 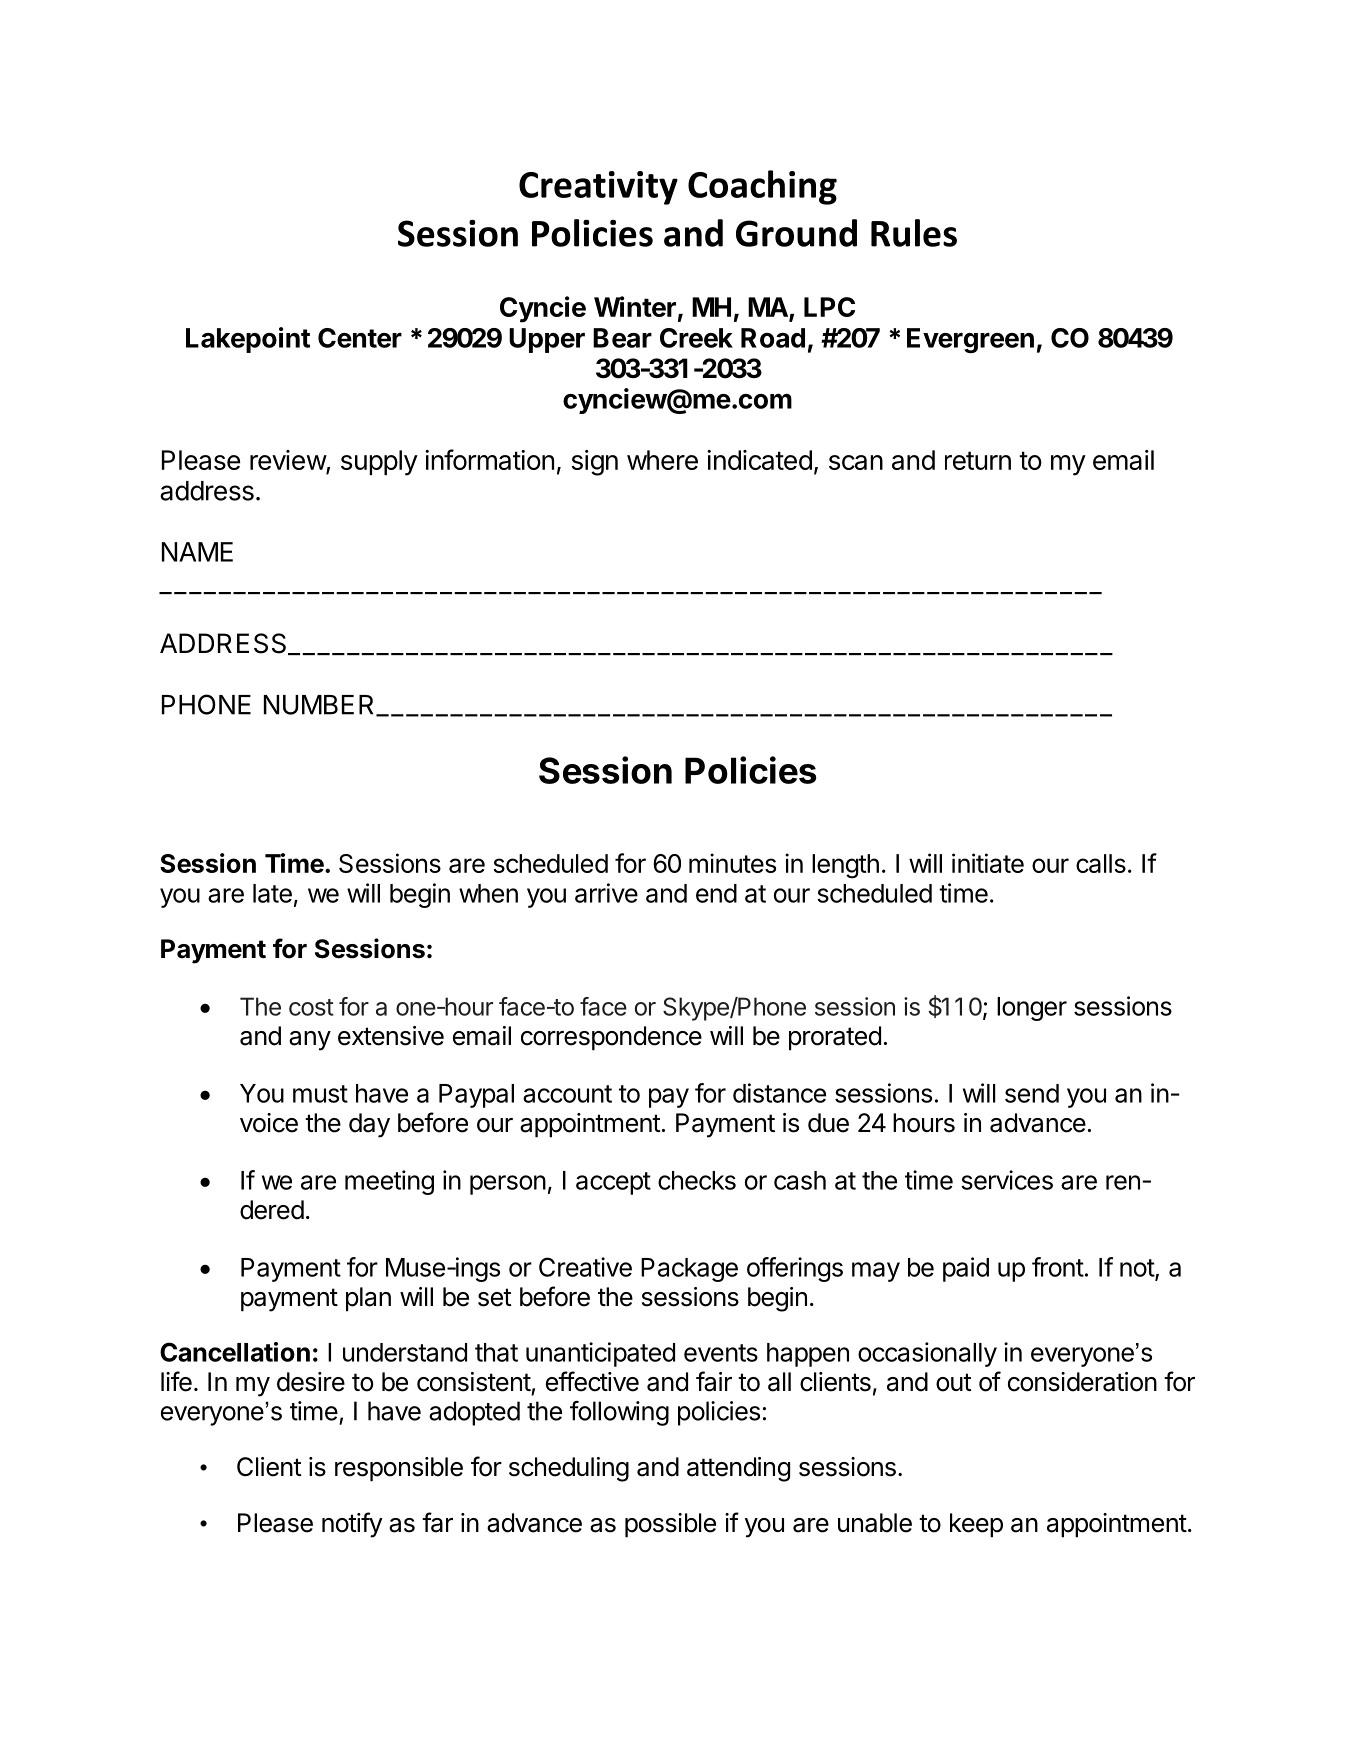 What do you see at coordinates (976, 1525) in the screenshot?
I see `keep` at bounding box center [976, 1525].
